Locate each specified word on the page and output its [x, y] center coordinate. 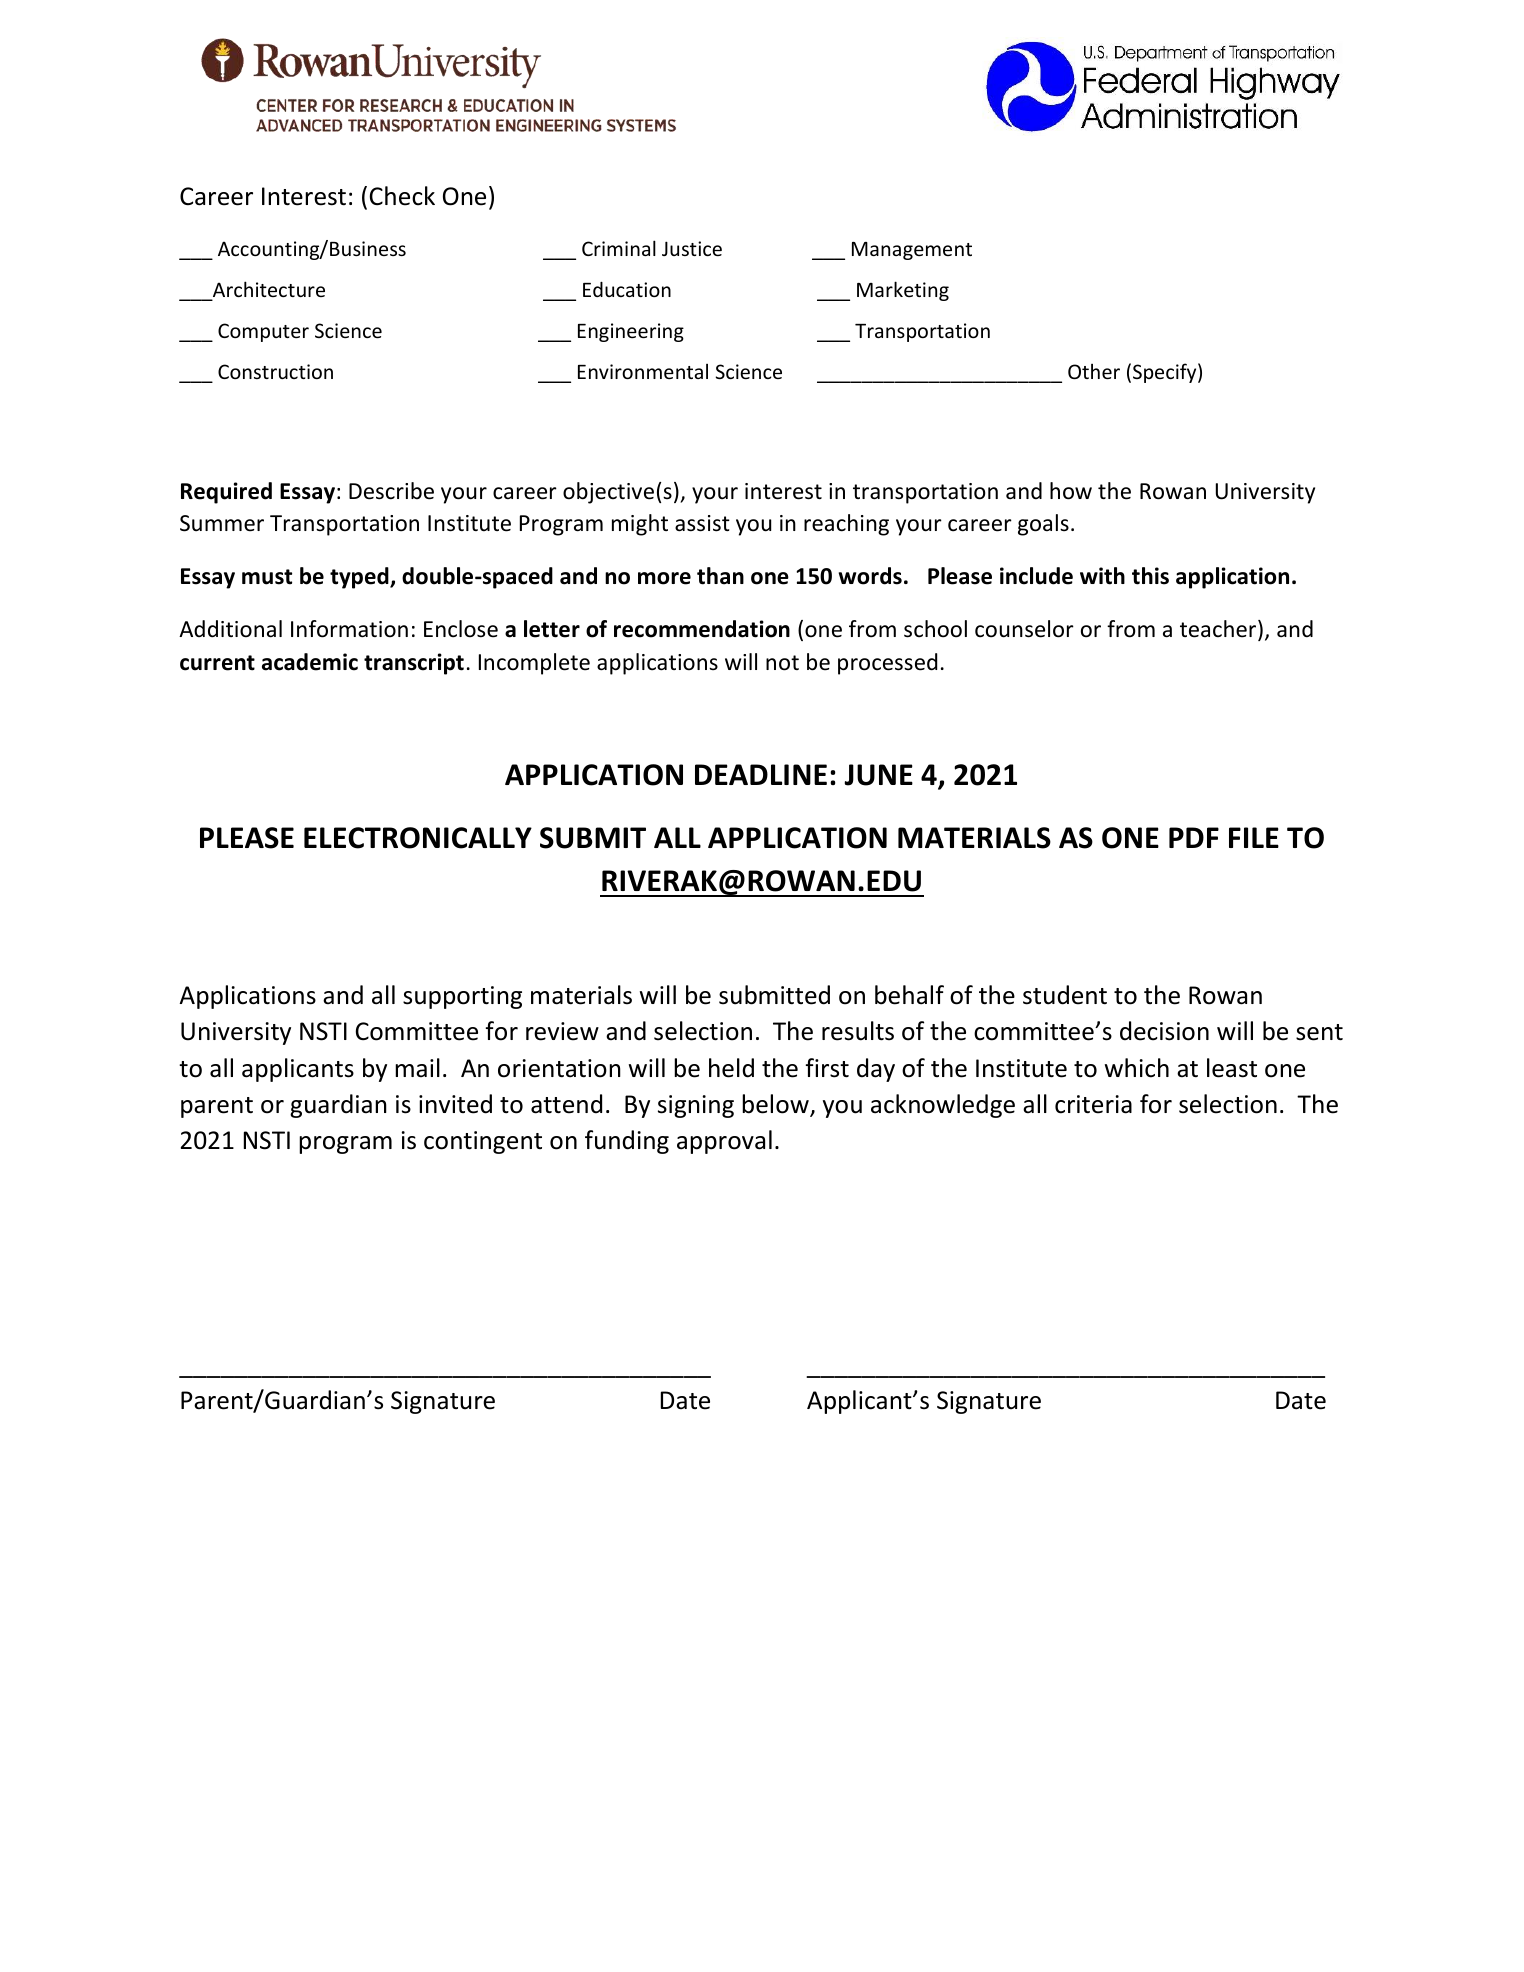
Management [912, 251]
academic [310, 662]
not [782, 663]
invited [455, 1104]
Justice [692, 248]
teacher [1219, 630]
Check [402, 196]
